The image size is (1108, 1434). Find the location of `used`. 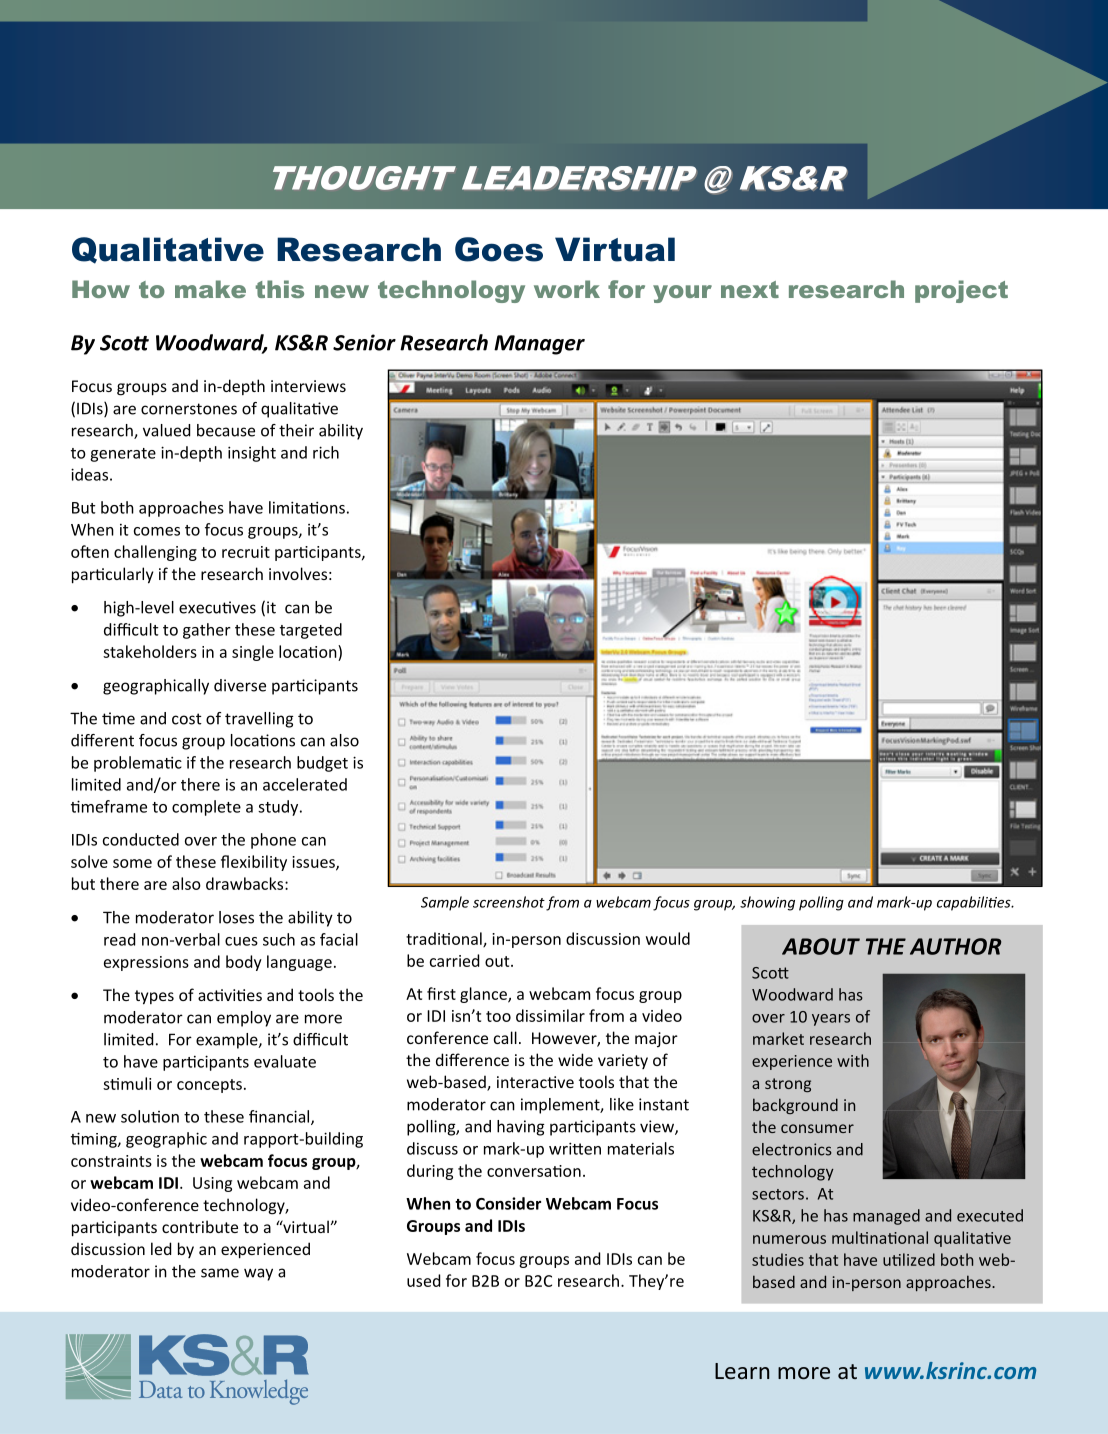

used is located at coordinates (423, 1280).
